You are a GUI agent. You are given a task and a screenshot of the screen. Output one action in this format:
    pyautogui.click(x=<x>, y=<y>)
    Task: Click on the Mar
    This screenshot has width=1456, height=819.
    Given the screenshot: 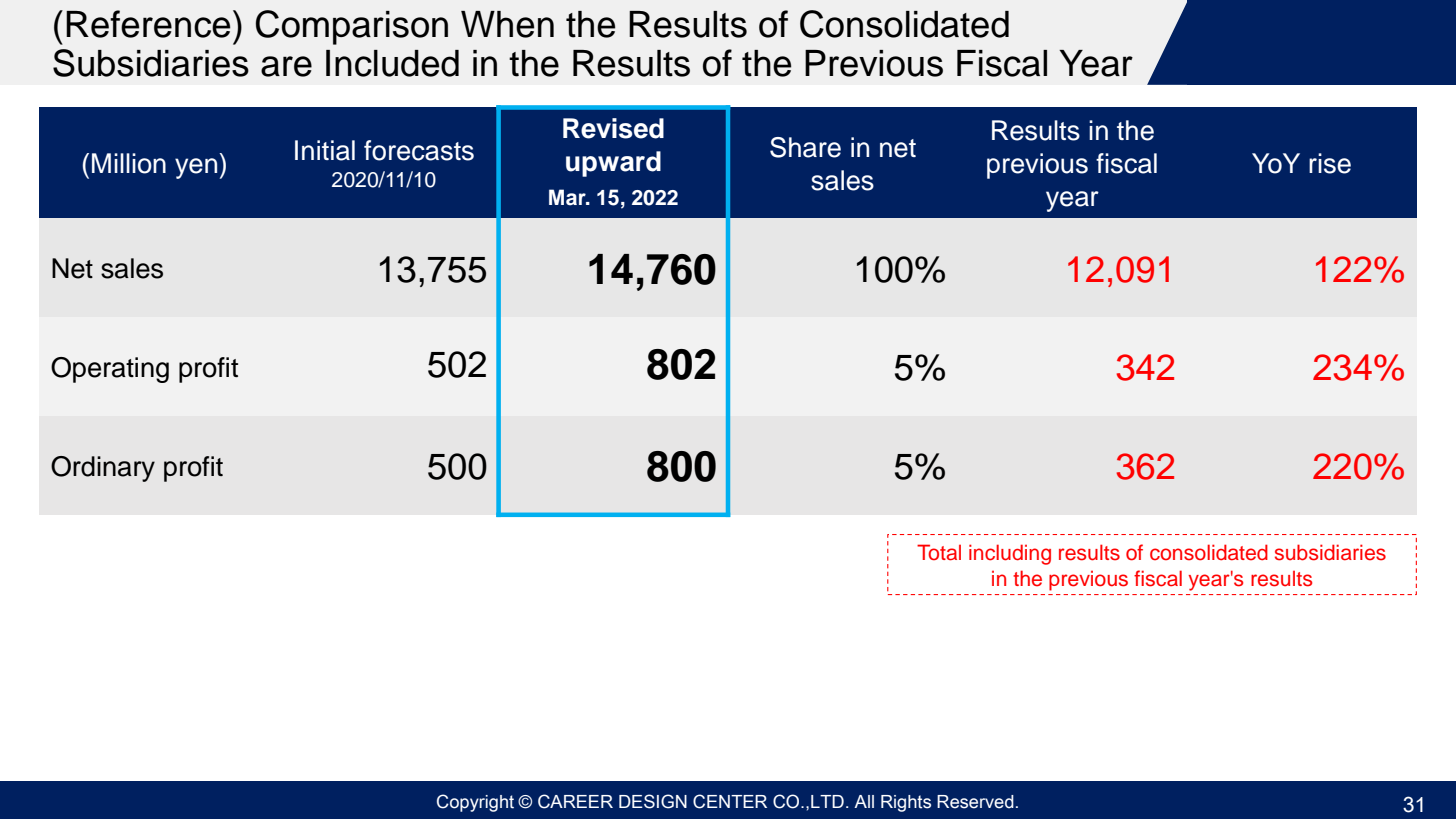 What is the action you would take?
    pyautogui.click(x=568, y=197)
